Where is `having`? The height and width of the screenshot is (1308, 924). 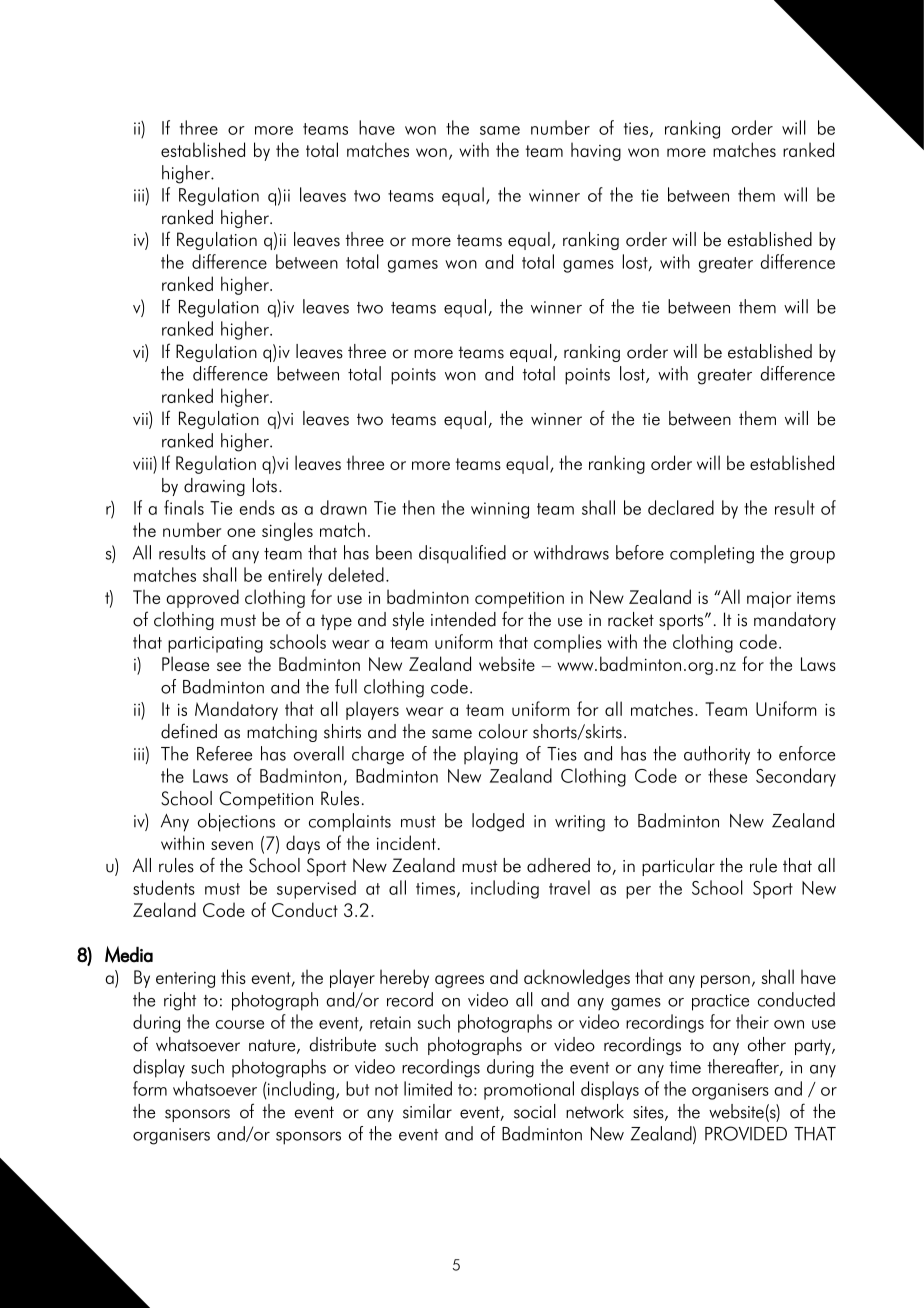 having is located at coordinates (596, 151).
